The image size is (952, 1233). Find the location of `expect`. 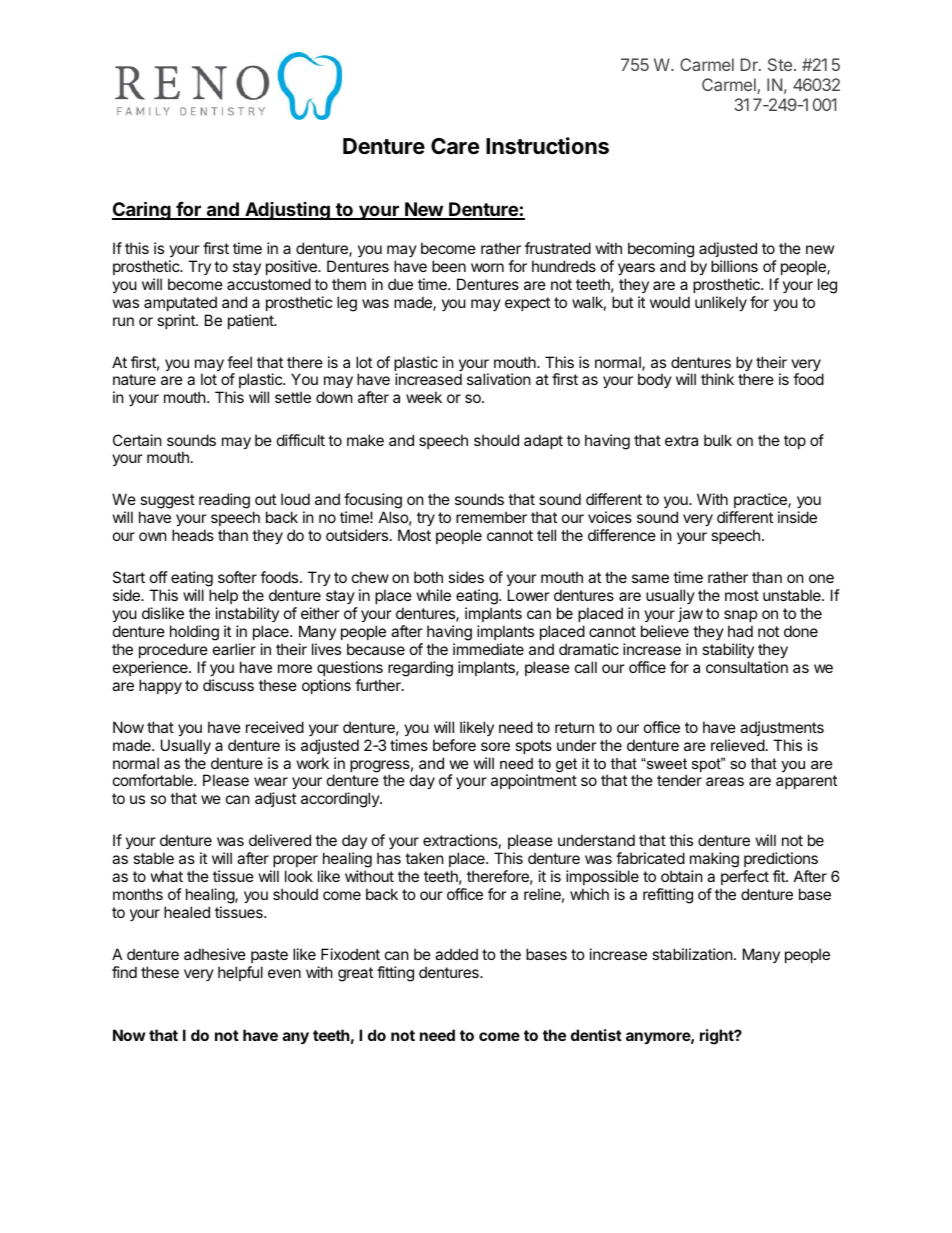

expect is located at coordinates (527, 304).
